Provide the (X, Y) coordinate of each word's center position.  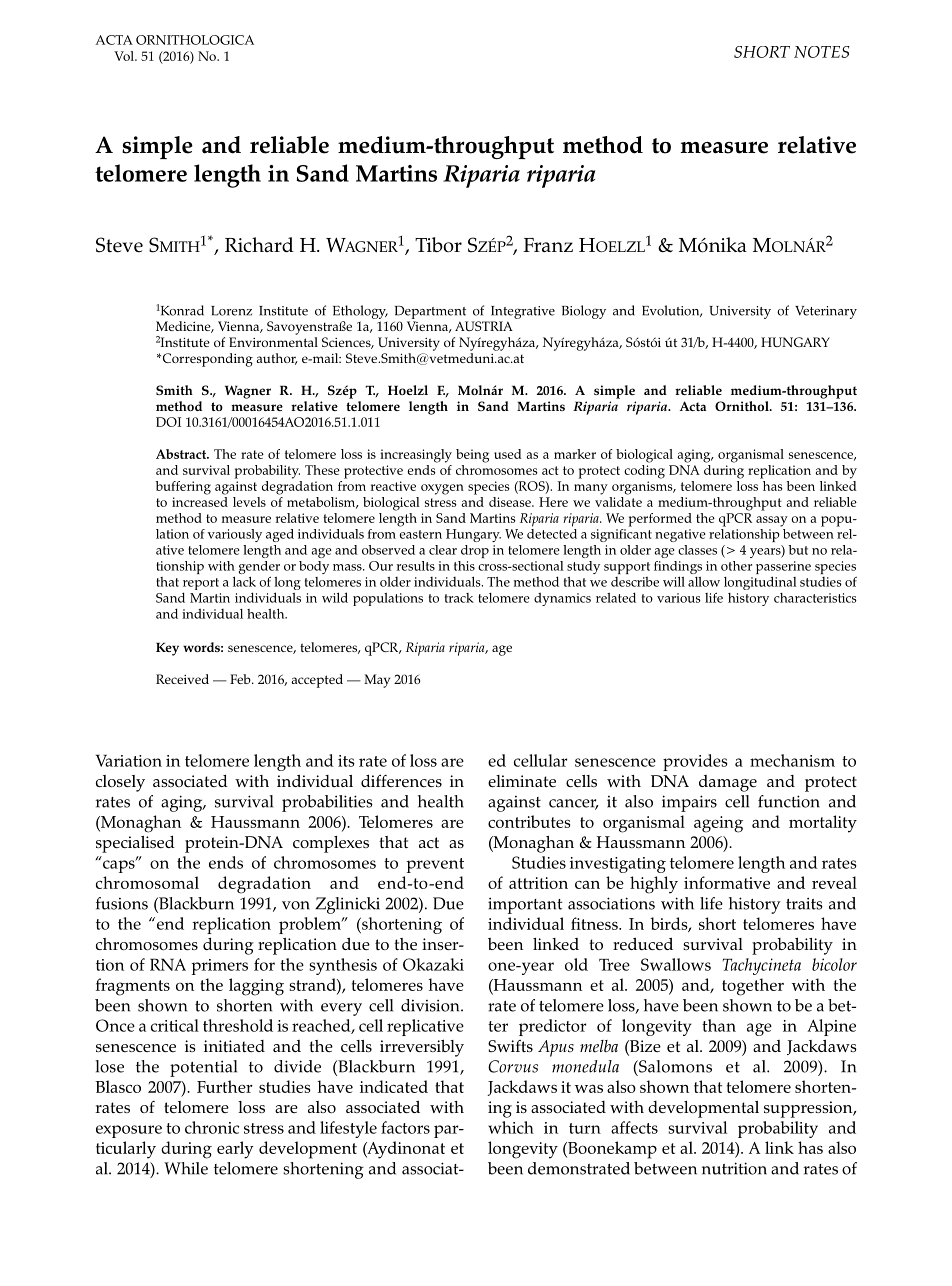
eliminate (522, 781)
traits (804, 903)
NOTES (822, 52)
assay (772, 521)
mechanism (792, 760)
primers (220, 967)
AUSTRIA (484, 326)
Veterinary (826, 312)
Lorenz (231, 311)
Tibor (438, 245)
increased (200, 500)
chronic (212, 1127)
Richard (259, 244)
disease (511, 502)
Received (182, 679)
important (525, 905)
